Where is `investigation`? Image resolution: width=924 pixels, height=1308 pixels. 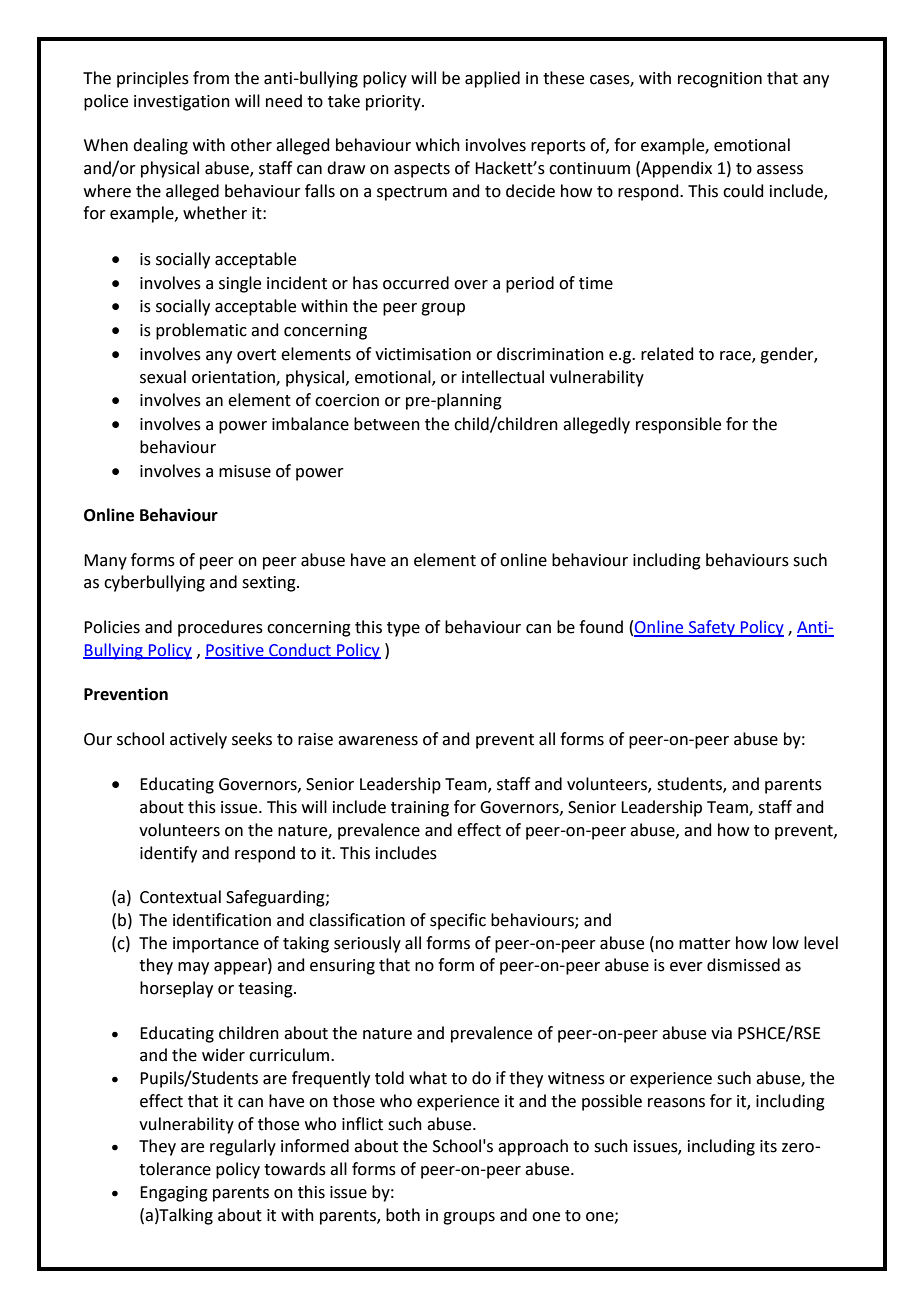
investigation is located at coordinates (182, 103).
